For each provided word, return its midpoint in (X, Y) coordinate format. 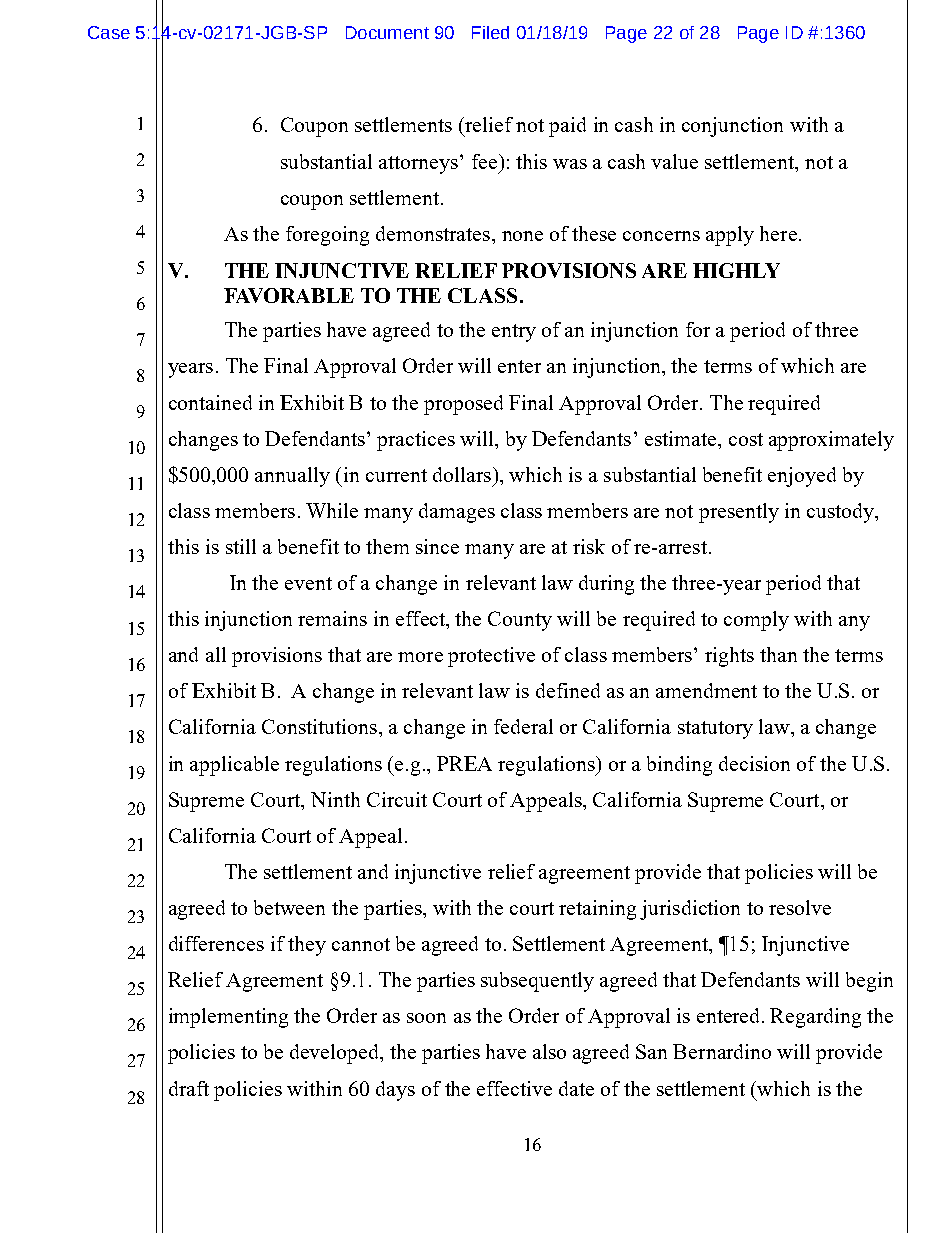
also (549, 1051)
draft (189, 1088)
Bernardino (722, 1051)
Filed (490, 32)
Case (109, 32)
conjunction (732, 127)
